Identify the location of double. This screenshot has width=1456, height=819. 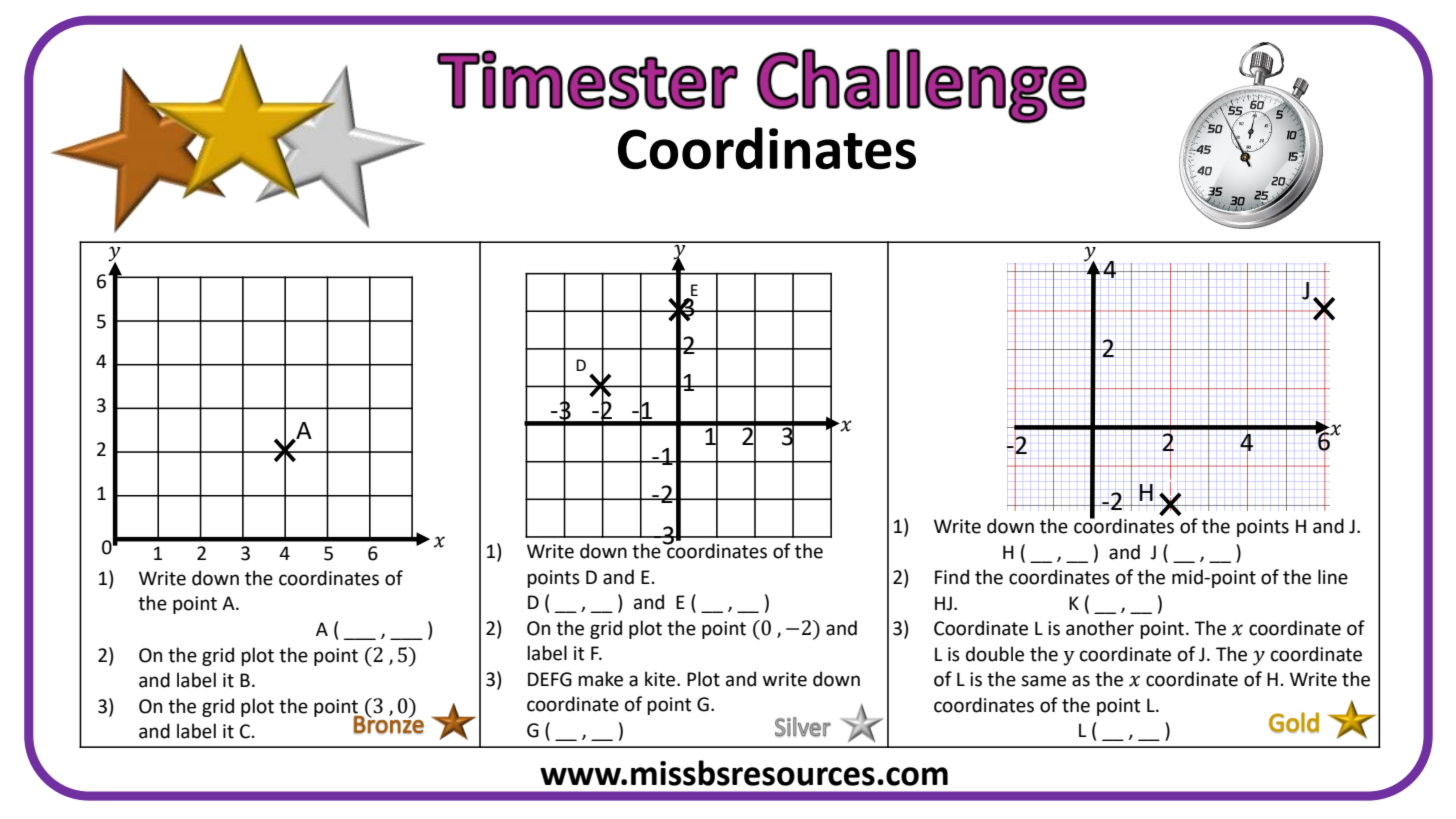
(995, 654).
